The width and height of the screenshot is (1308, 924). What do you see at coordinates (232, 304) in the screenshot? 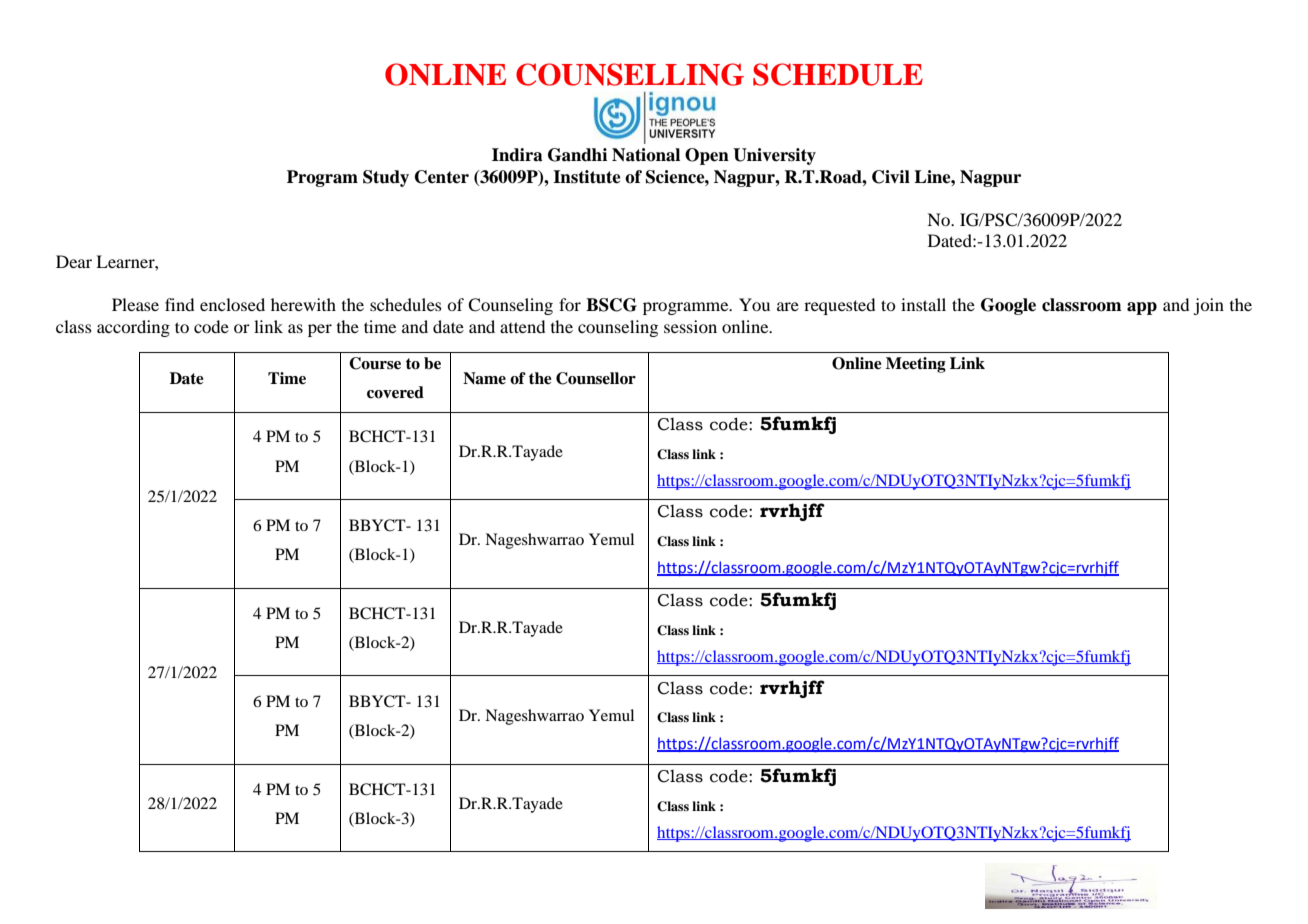
I see `enclosed` at bounding box center [232, 304].
